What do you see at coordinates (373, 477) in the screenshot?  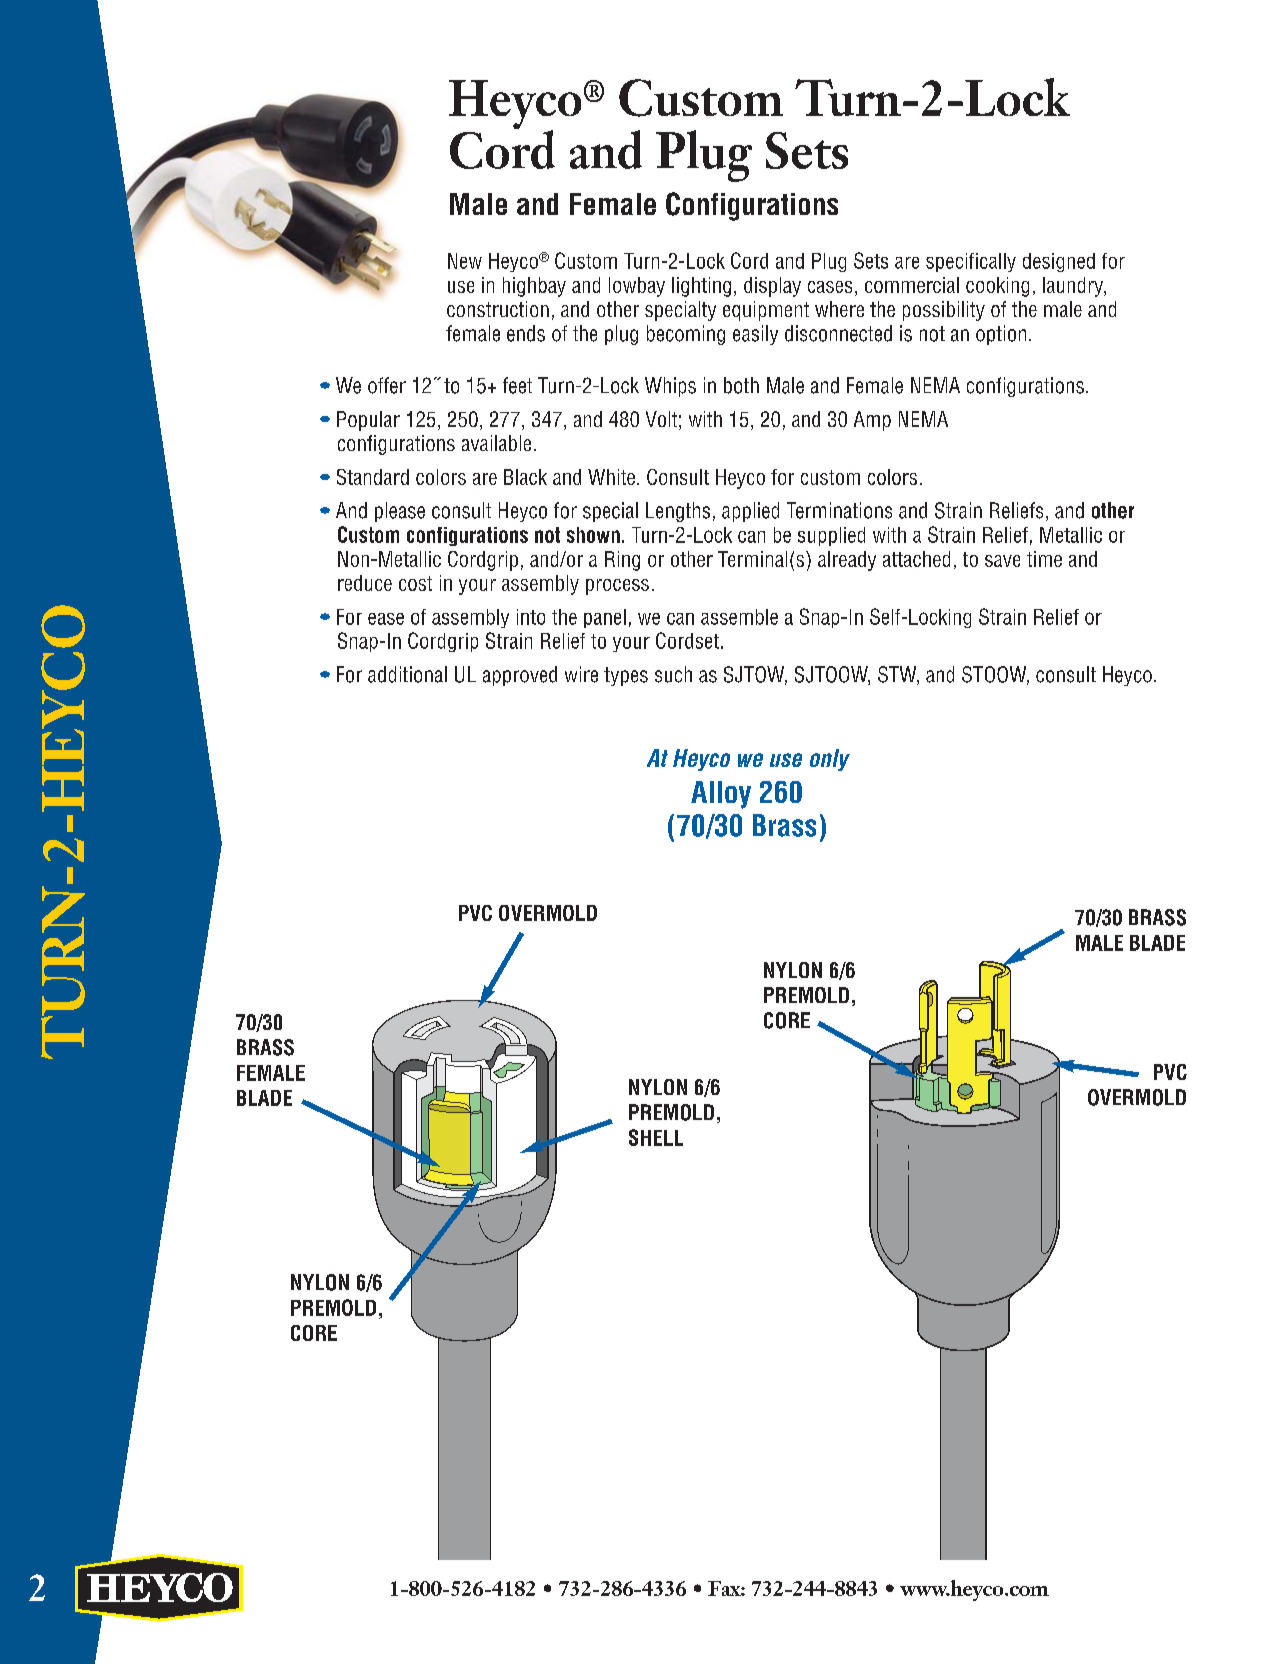 I see `Standard` at bounding box center [373, 477].
